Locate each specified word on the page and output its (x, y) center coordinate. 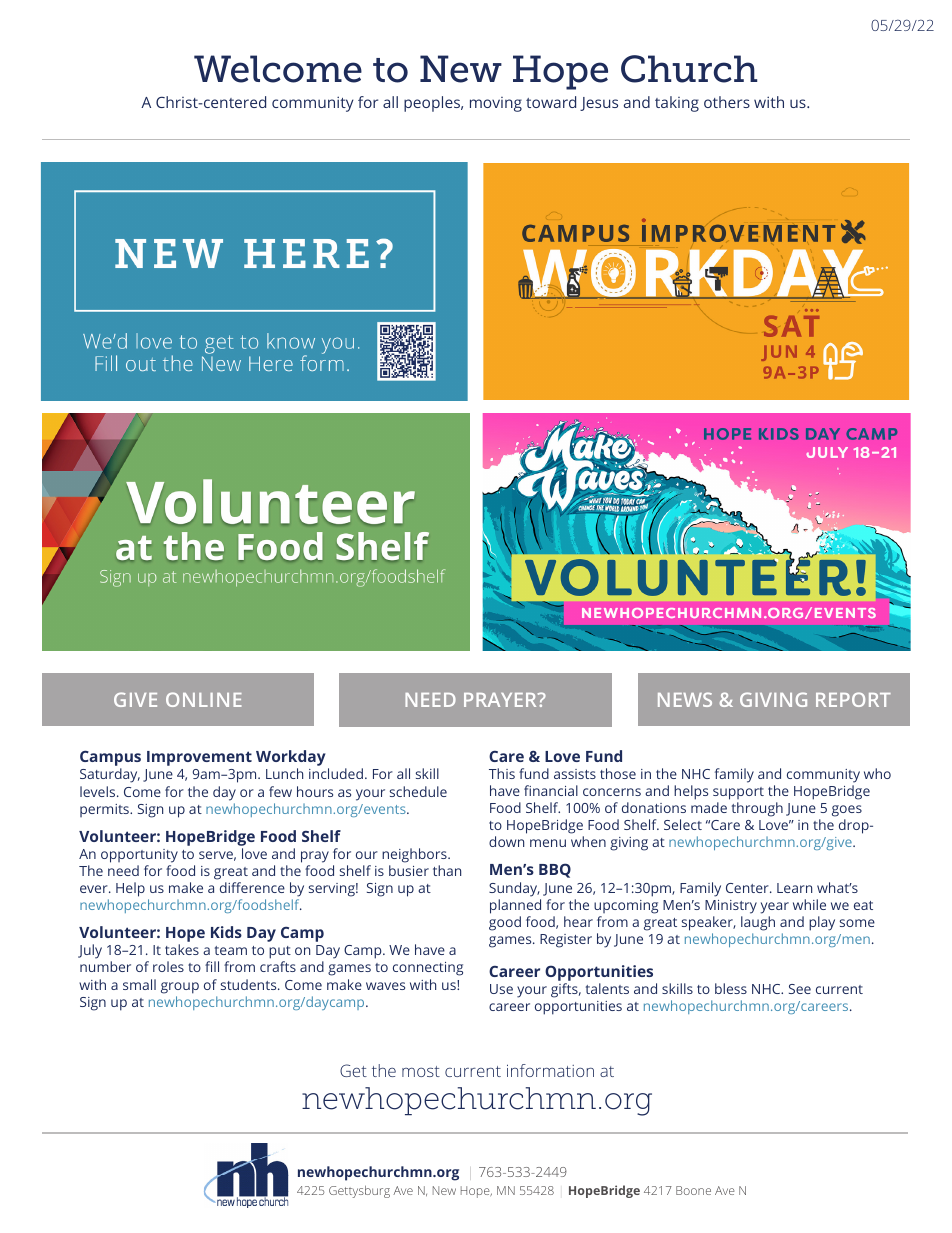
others (727, 102)
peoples (433, 104)
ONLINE (204, 699)
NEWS (685, 699)
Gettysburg (359, 1191)
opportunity (139, 856)
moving (496, 104)
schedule (418, 791)
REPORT (853, 699)
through (757, 809)
